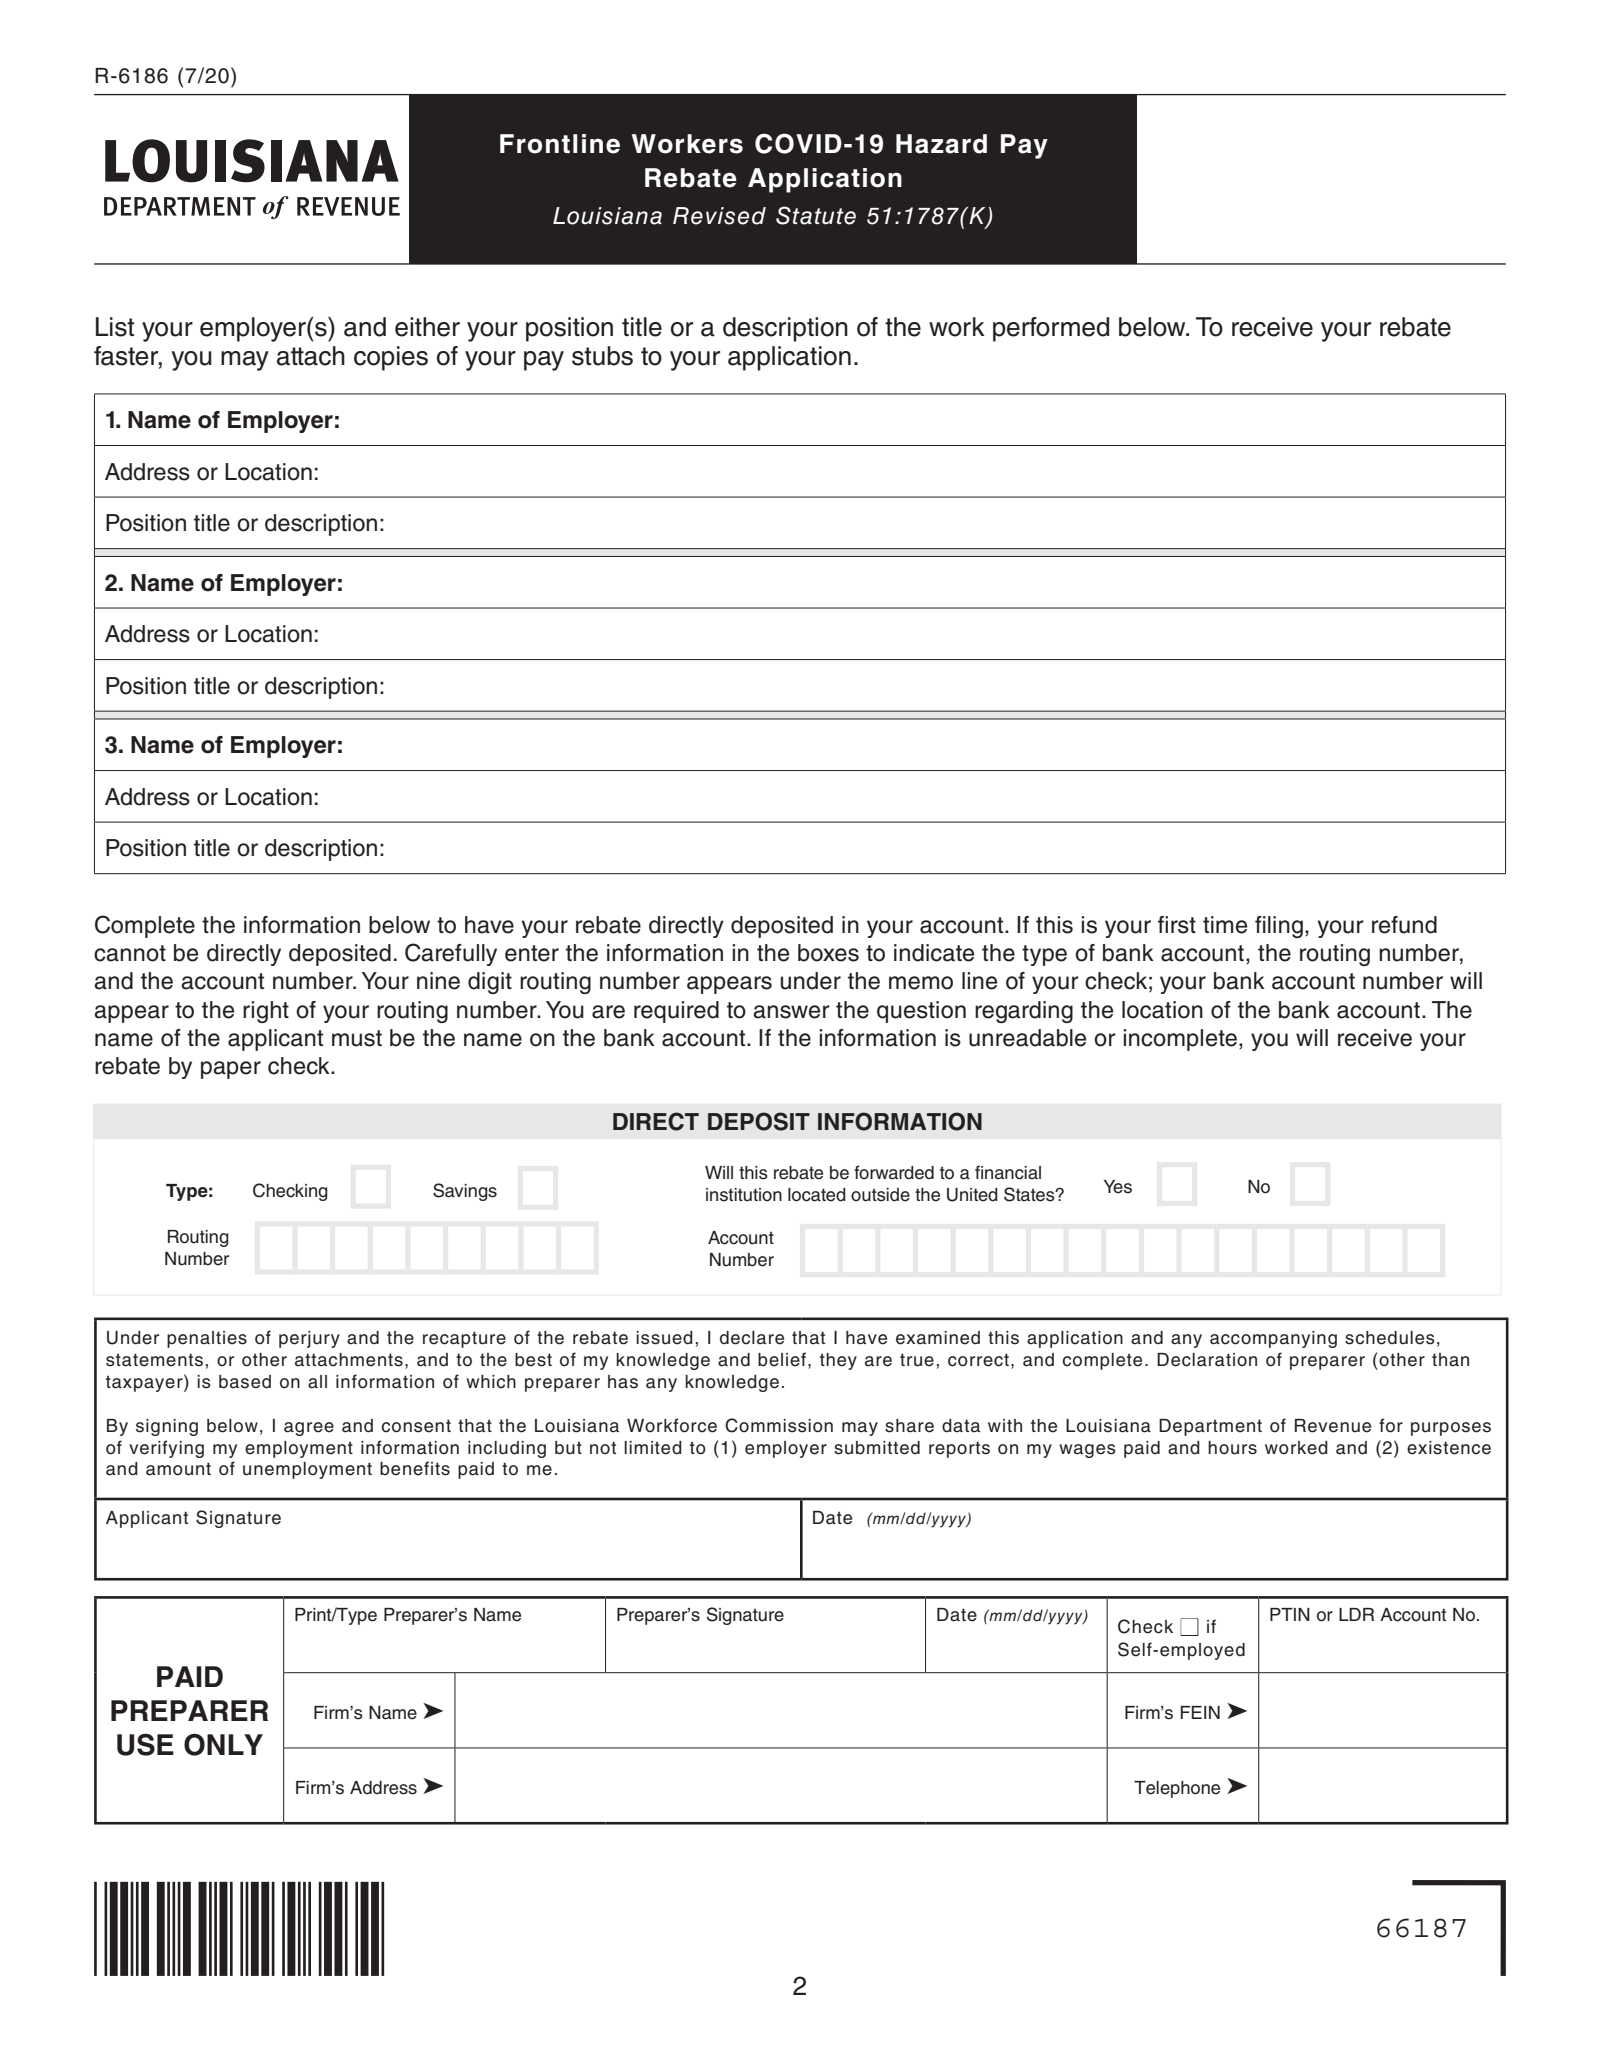 This document has height=2070, width=1600. What do you see at coordinates (309, 1339) in the document?
I see `perjury` at bounding box center [309, 1339].
